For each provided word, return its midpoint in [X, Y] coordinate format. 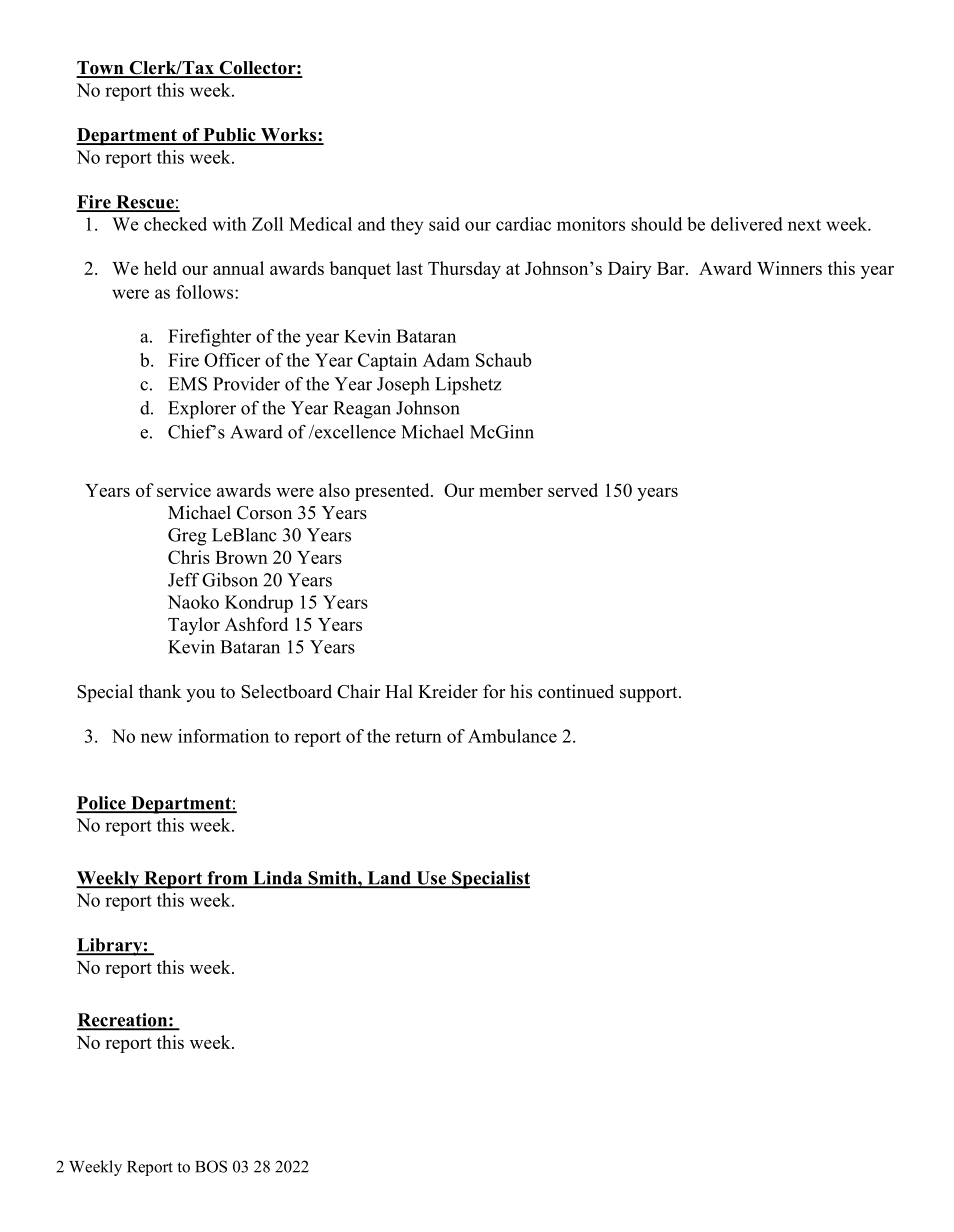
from [227, 879]
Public [229, 136]
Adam [446, 360]
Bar [672, 268]
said [444, 224]
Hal [399, 691]
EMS [187, 384]
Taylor [194, 626]
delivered [747, 224]
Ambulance [512, 736]
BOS [211, 1166]
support [650, 694]
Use [431, 879]
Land [389, 879]
